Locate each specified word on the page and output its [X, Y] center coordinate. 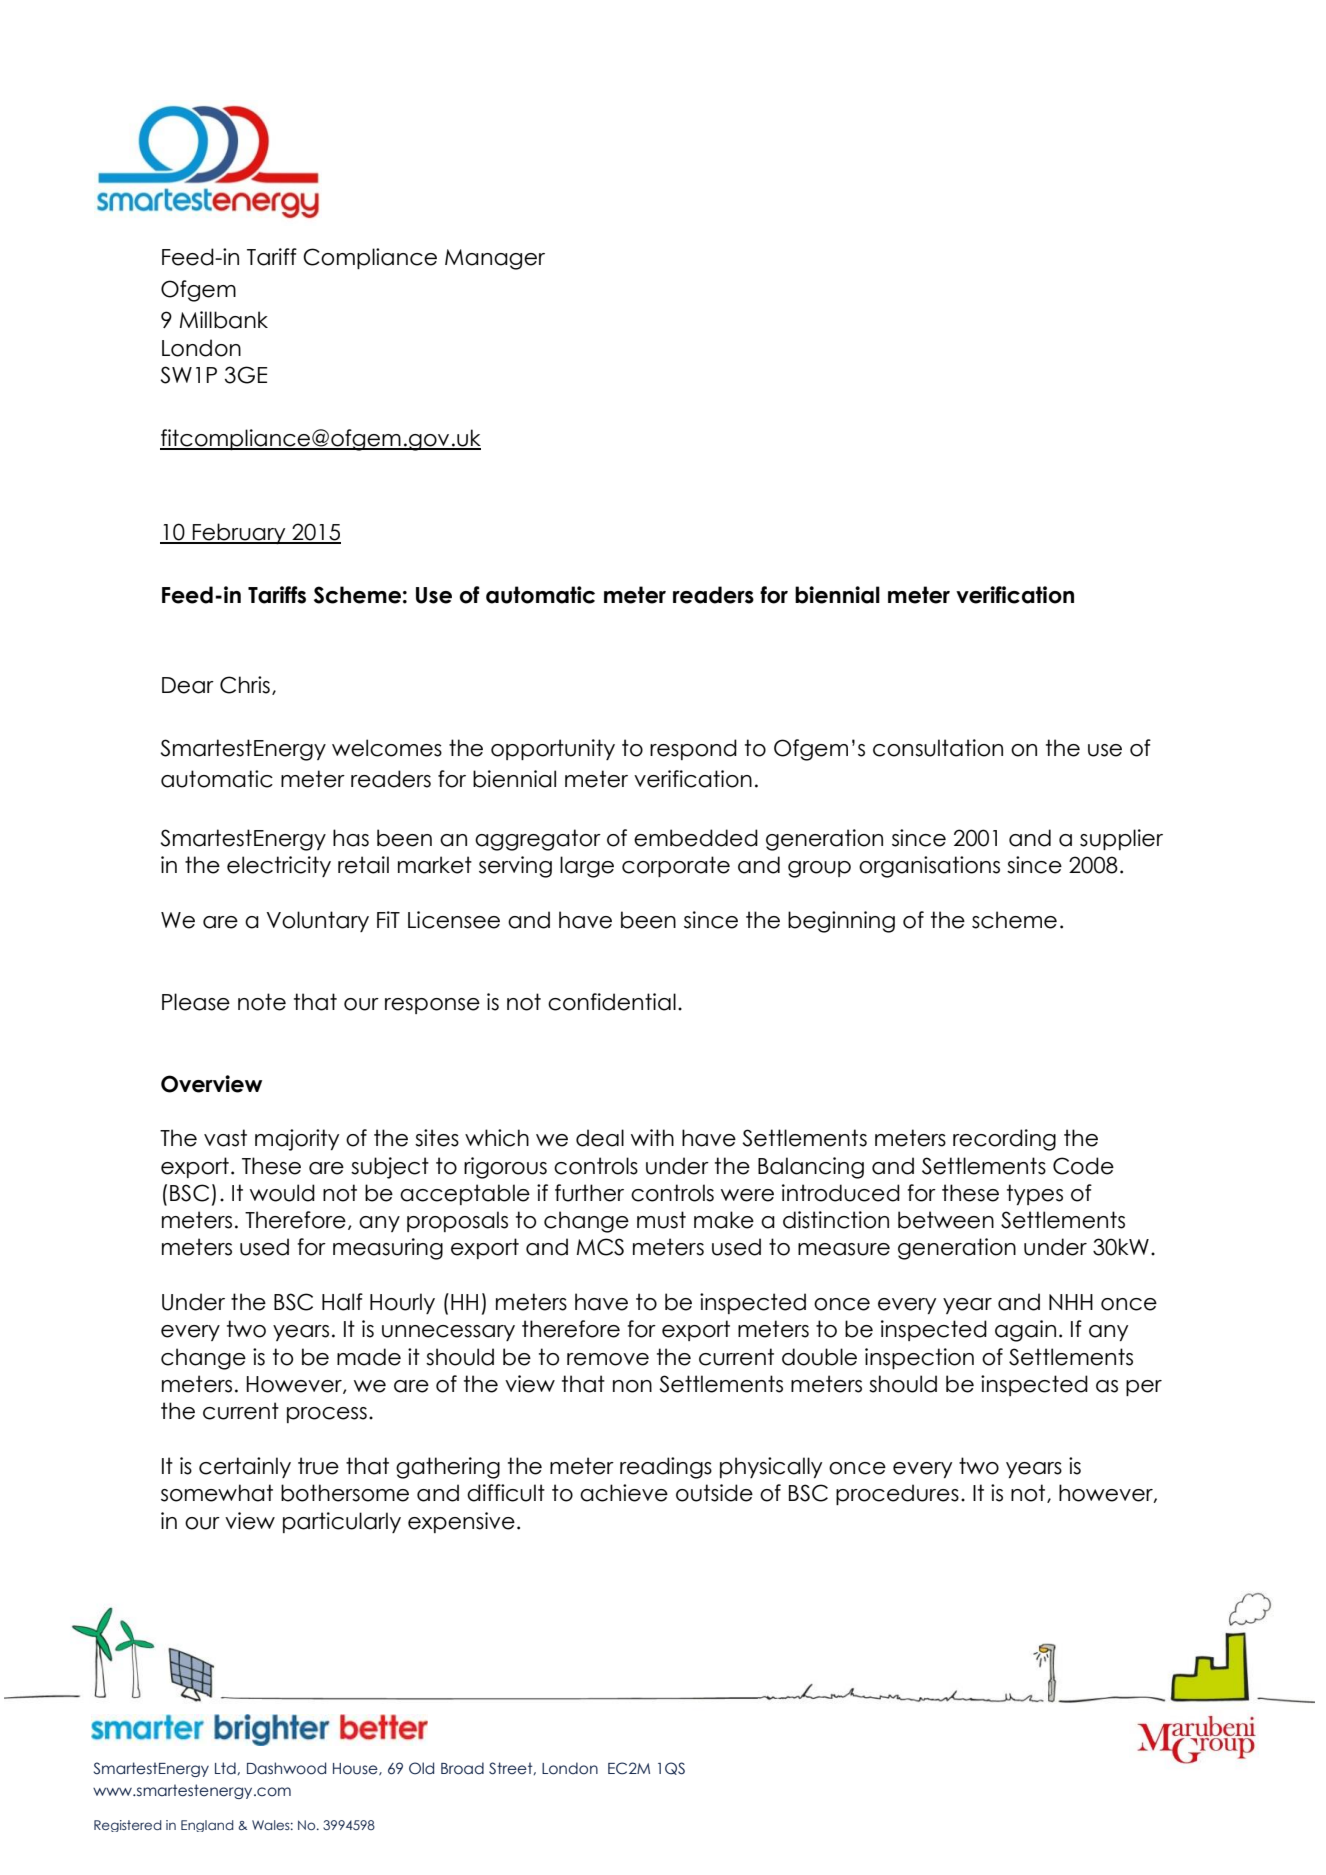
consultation [938, 748]
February [239, 533]
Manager [495, 259]
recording [1004, 1140]
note [262, 1002]
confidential [612, 1002]
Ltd [226, 1768]
